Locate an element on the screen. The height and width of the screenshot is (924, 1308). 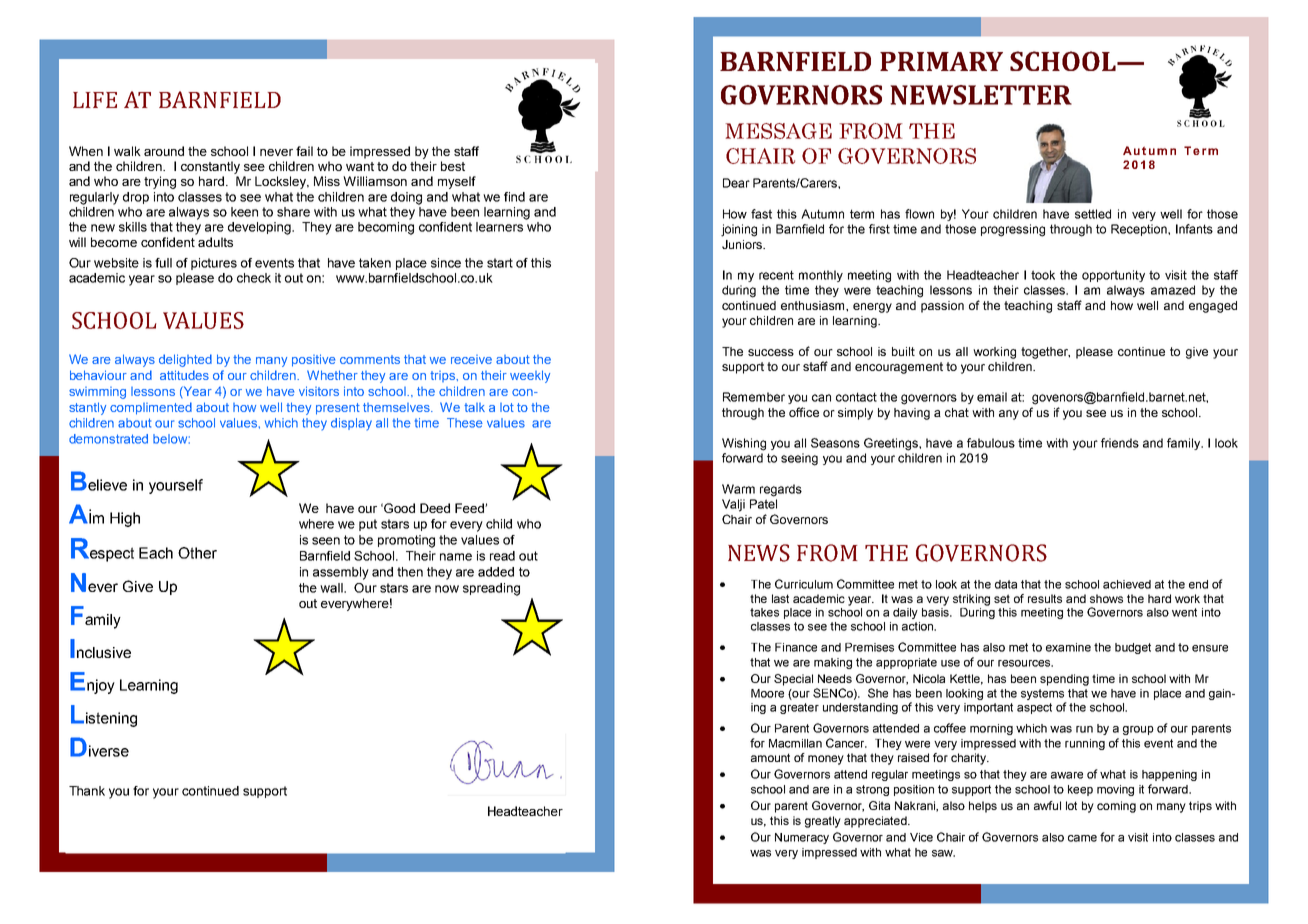
LIFE is located at coordinates (95, 100).
